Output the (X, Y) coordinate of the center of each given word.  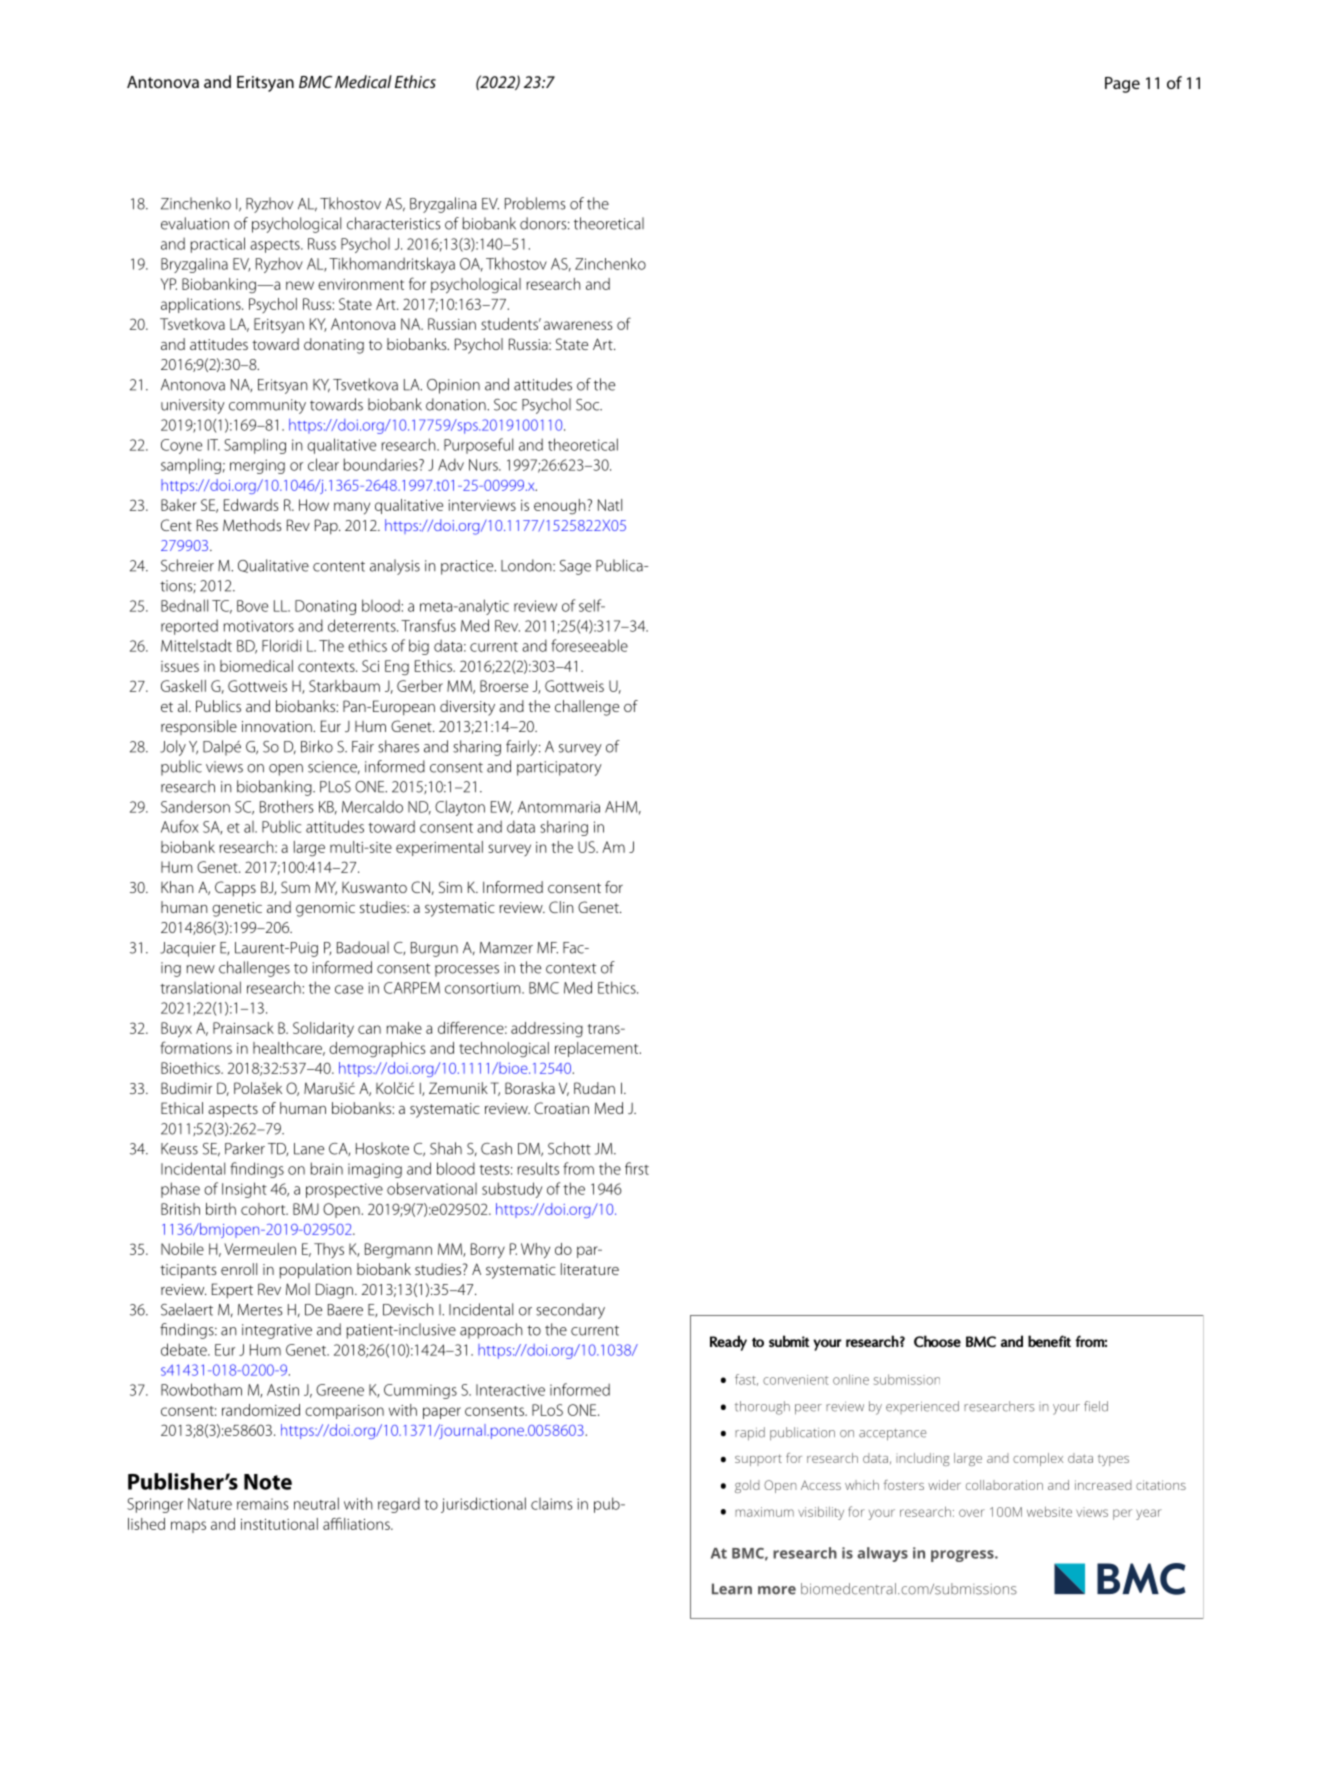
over (972, 1513)
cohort (264, 1209)
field (1096, 1406)
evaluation (195, 223)
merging (257, 466)
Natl (610, 505)
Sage (575, 567)
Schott (569, 1148)
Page (1122, 85)
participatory (559, 768)
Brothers (287, 806)
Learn (732, 1589)
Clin (561, 907)
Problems (535, 203)
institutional (279, 1524)
